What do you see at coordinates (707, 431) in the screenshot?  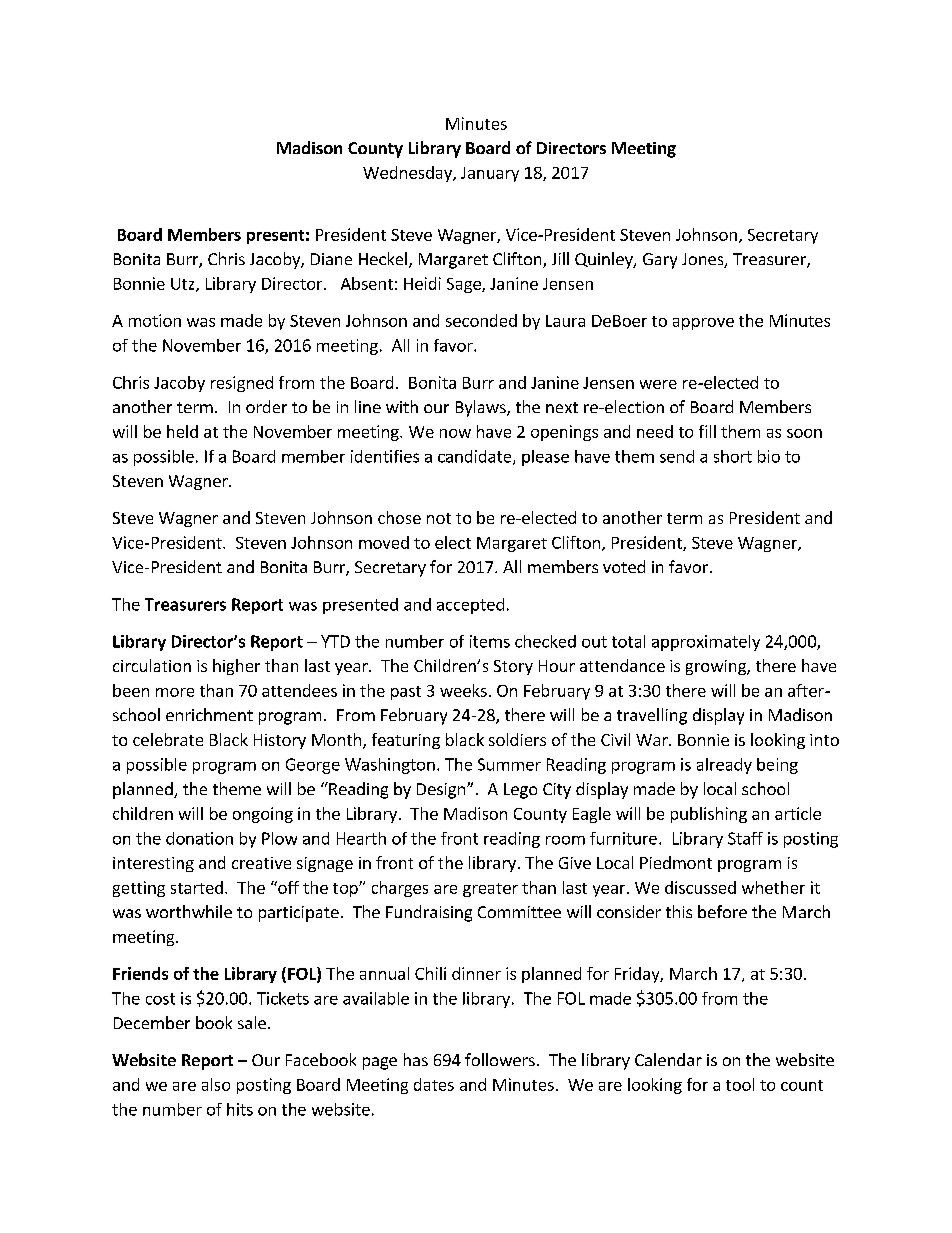 I see `fill` at bounding box center [707, 431].
